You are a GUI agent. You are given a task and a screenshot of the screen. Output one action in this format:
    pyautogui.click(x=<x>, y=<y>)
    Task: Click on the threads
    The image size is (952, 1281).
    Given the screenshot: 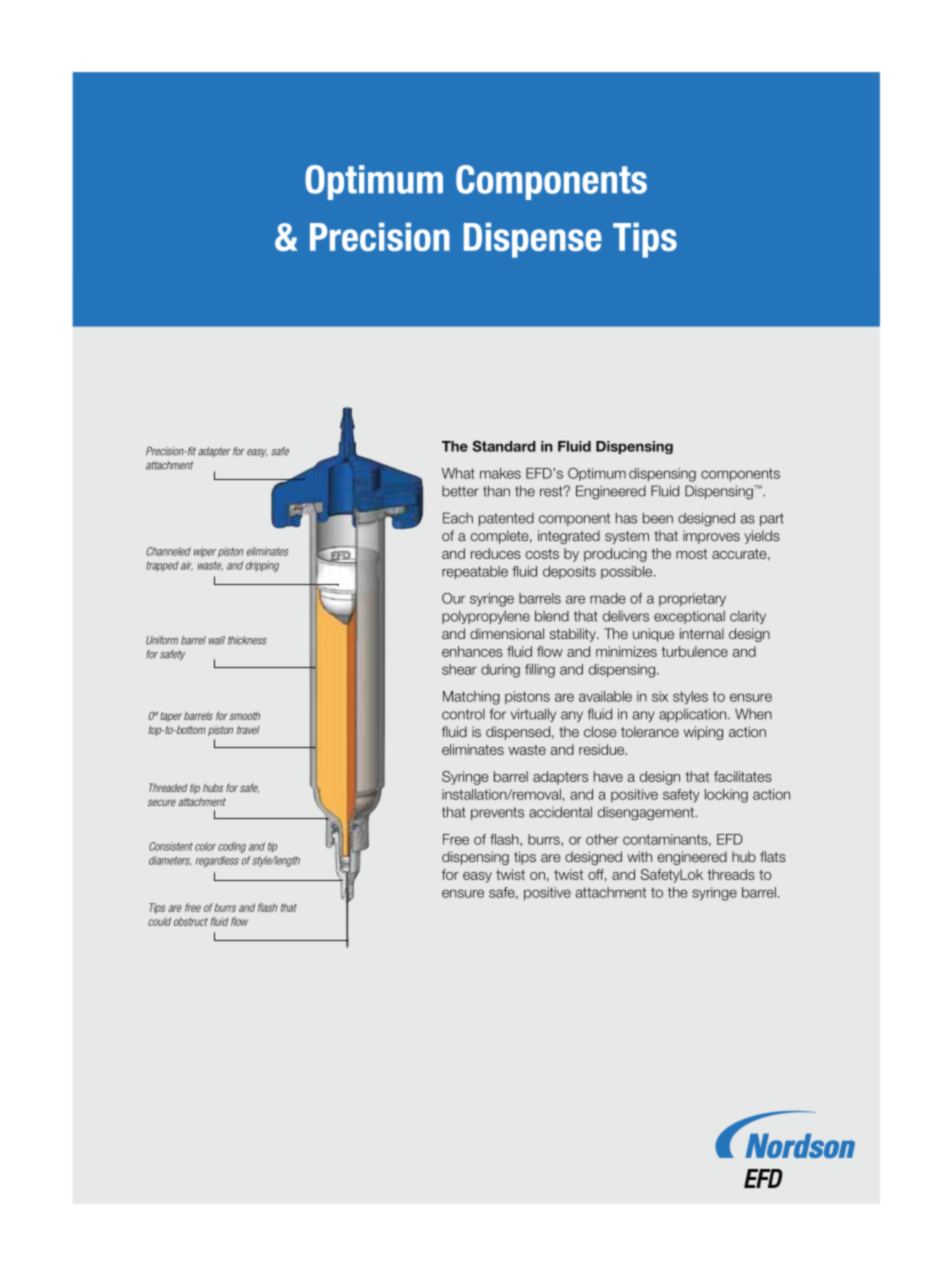 What is the action you would take?
    pyautogui.click(x=731, y=874)
